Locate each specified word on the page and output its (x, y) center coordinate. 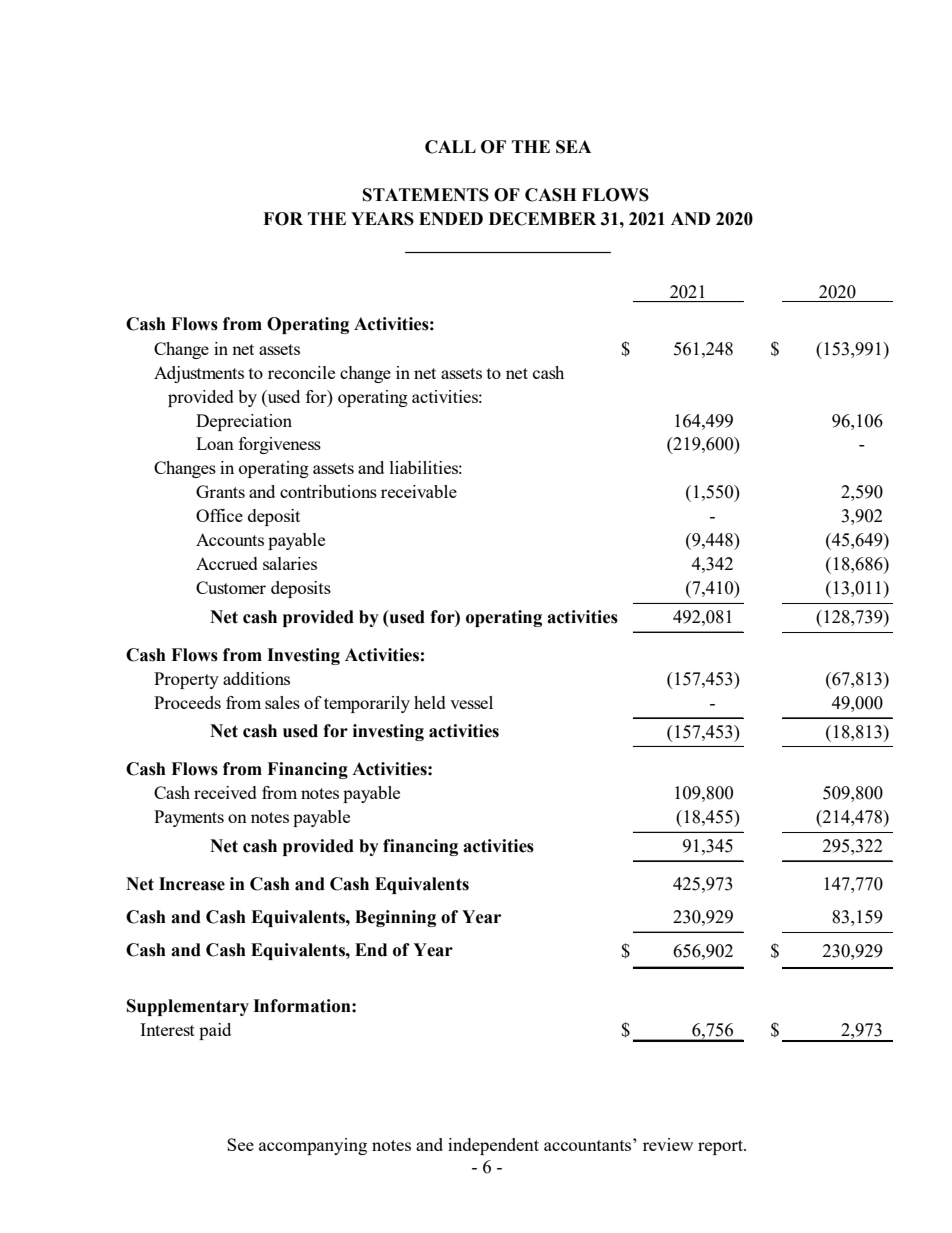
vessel (471, 702)
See (240, 1144)
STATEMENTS (426, 195)
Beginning (395, 918)
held (430, 702)
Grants (220, 491)
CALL (450, 147)
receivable (419, 491)
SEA (573, 147)
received (225, 792)
